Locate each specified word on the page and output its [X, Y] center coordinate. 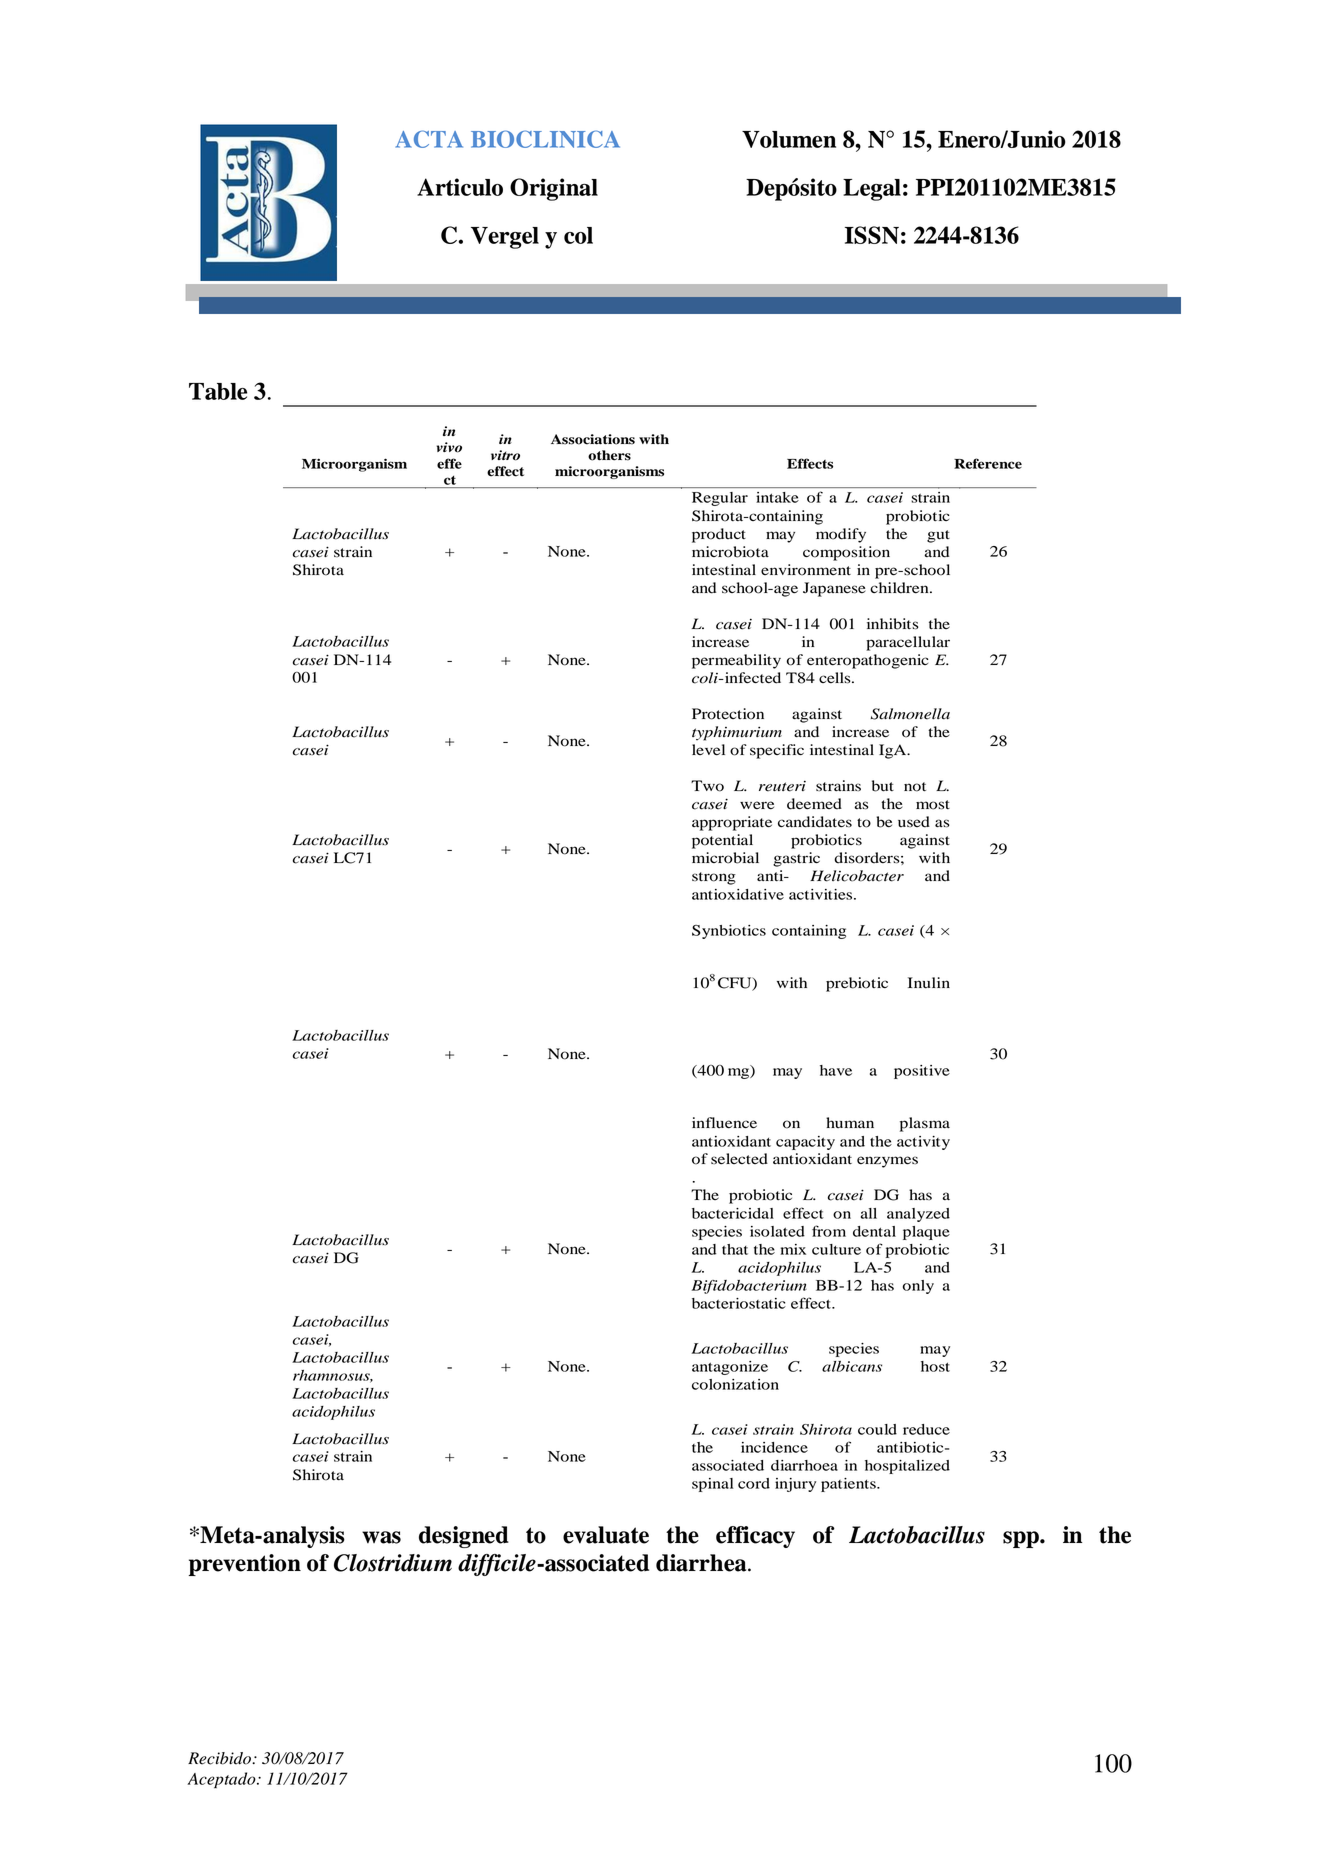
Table [218, 391]
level [708, 750]
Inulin [929, 983]
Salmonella [910, 714]
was [381, 1537]
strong [714, 878]
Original [554, 189]
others [609, 455]
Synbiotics [729, 932]
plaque [926, 1233]
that [735, 1249]
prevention [245, 1565]
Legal [872, 190]
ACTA [429, 139]
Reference [988, 463]
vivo [449, 447]
